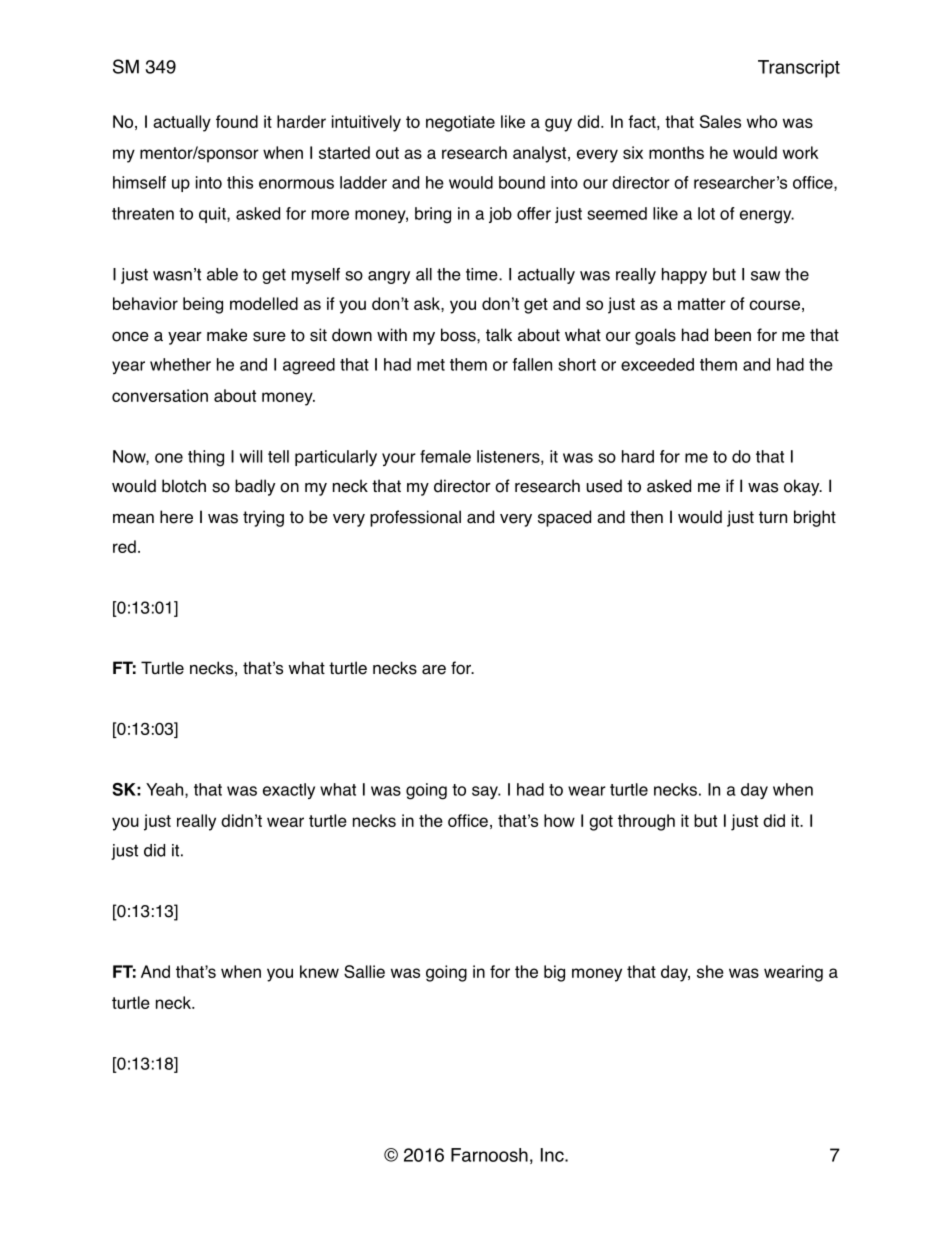 Image resolution: width=952 pixels, height=1233 pixels. I want to click on knew, so click(319, 971).
